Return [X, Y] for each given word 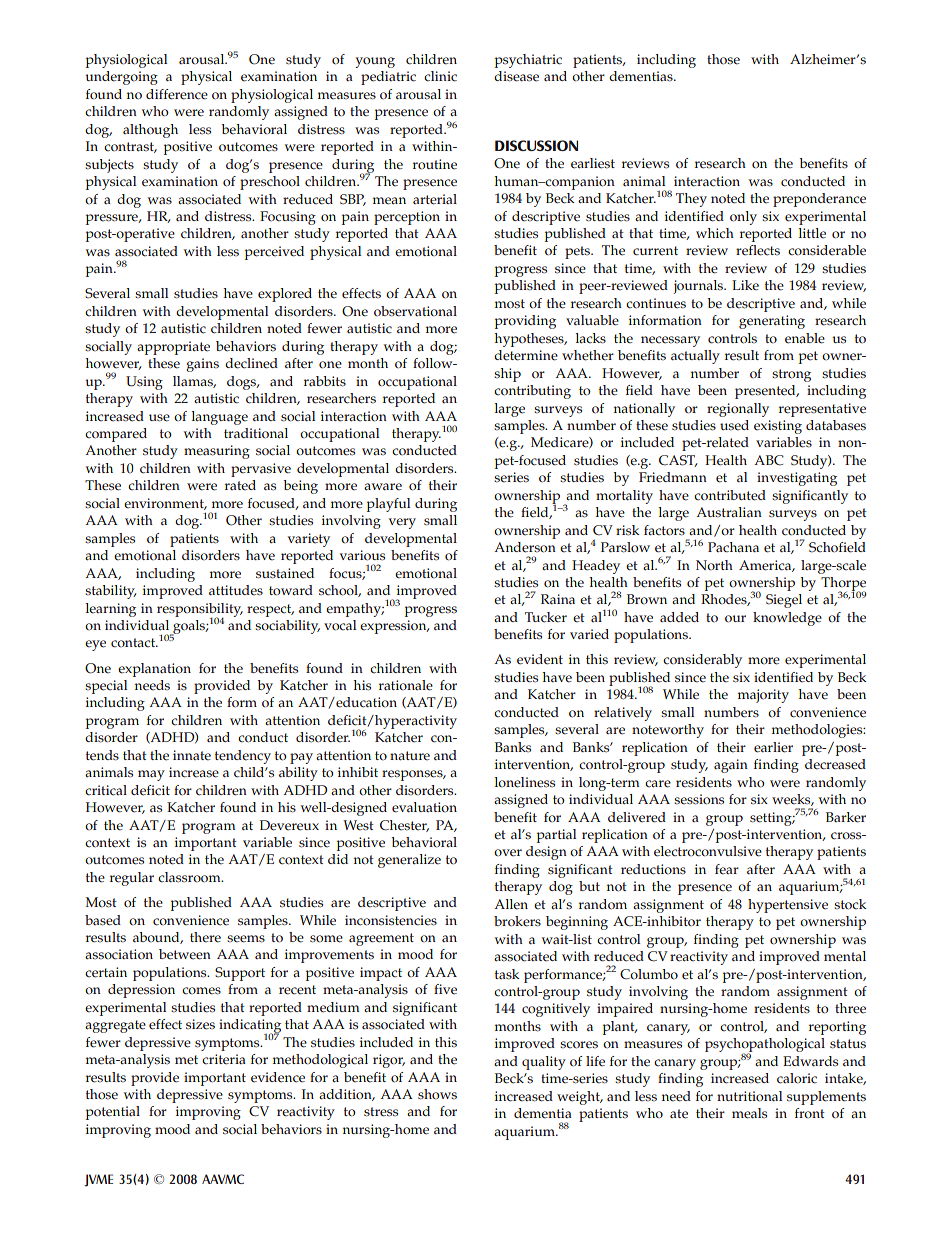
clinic [440, 76]
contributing [532, 392]
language [220, 418]
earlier [773, 747]
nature [410, 756]
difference [177, 94]
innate [192, 755]
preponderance [819, 200]
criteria [224, 1059]
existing [778, 427]
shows [437, 1094]
